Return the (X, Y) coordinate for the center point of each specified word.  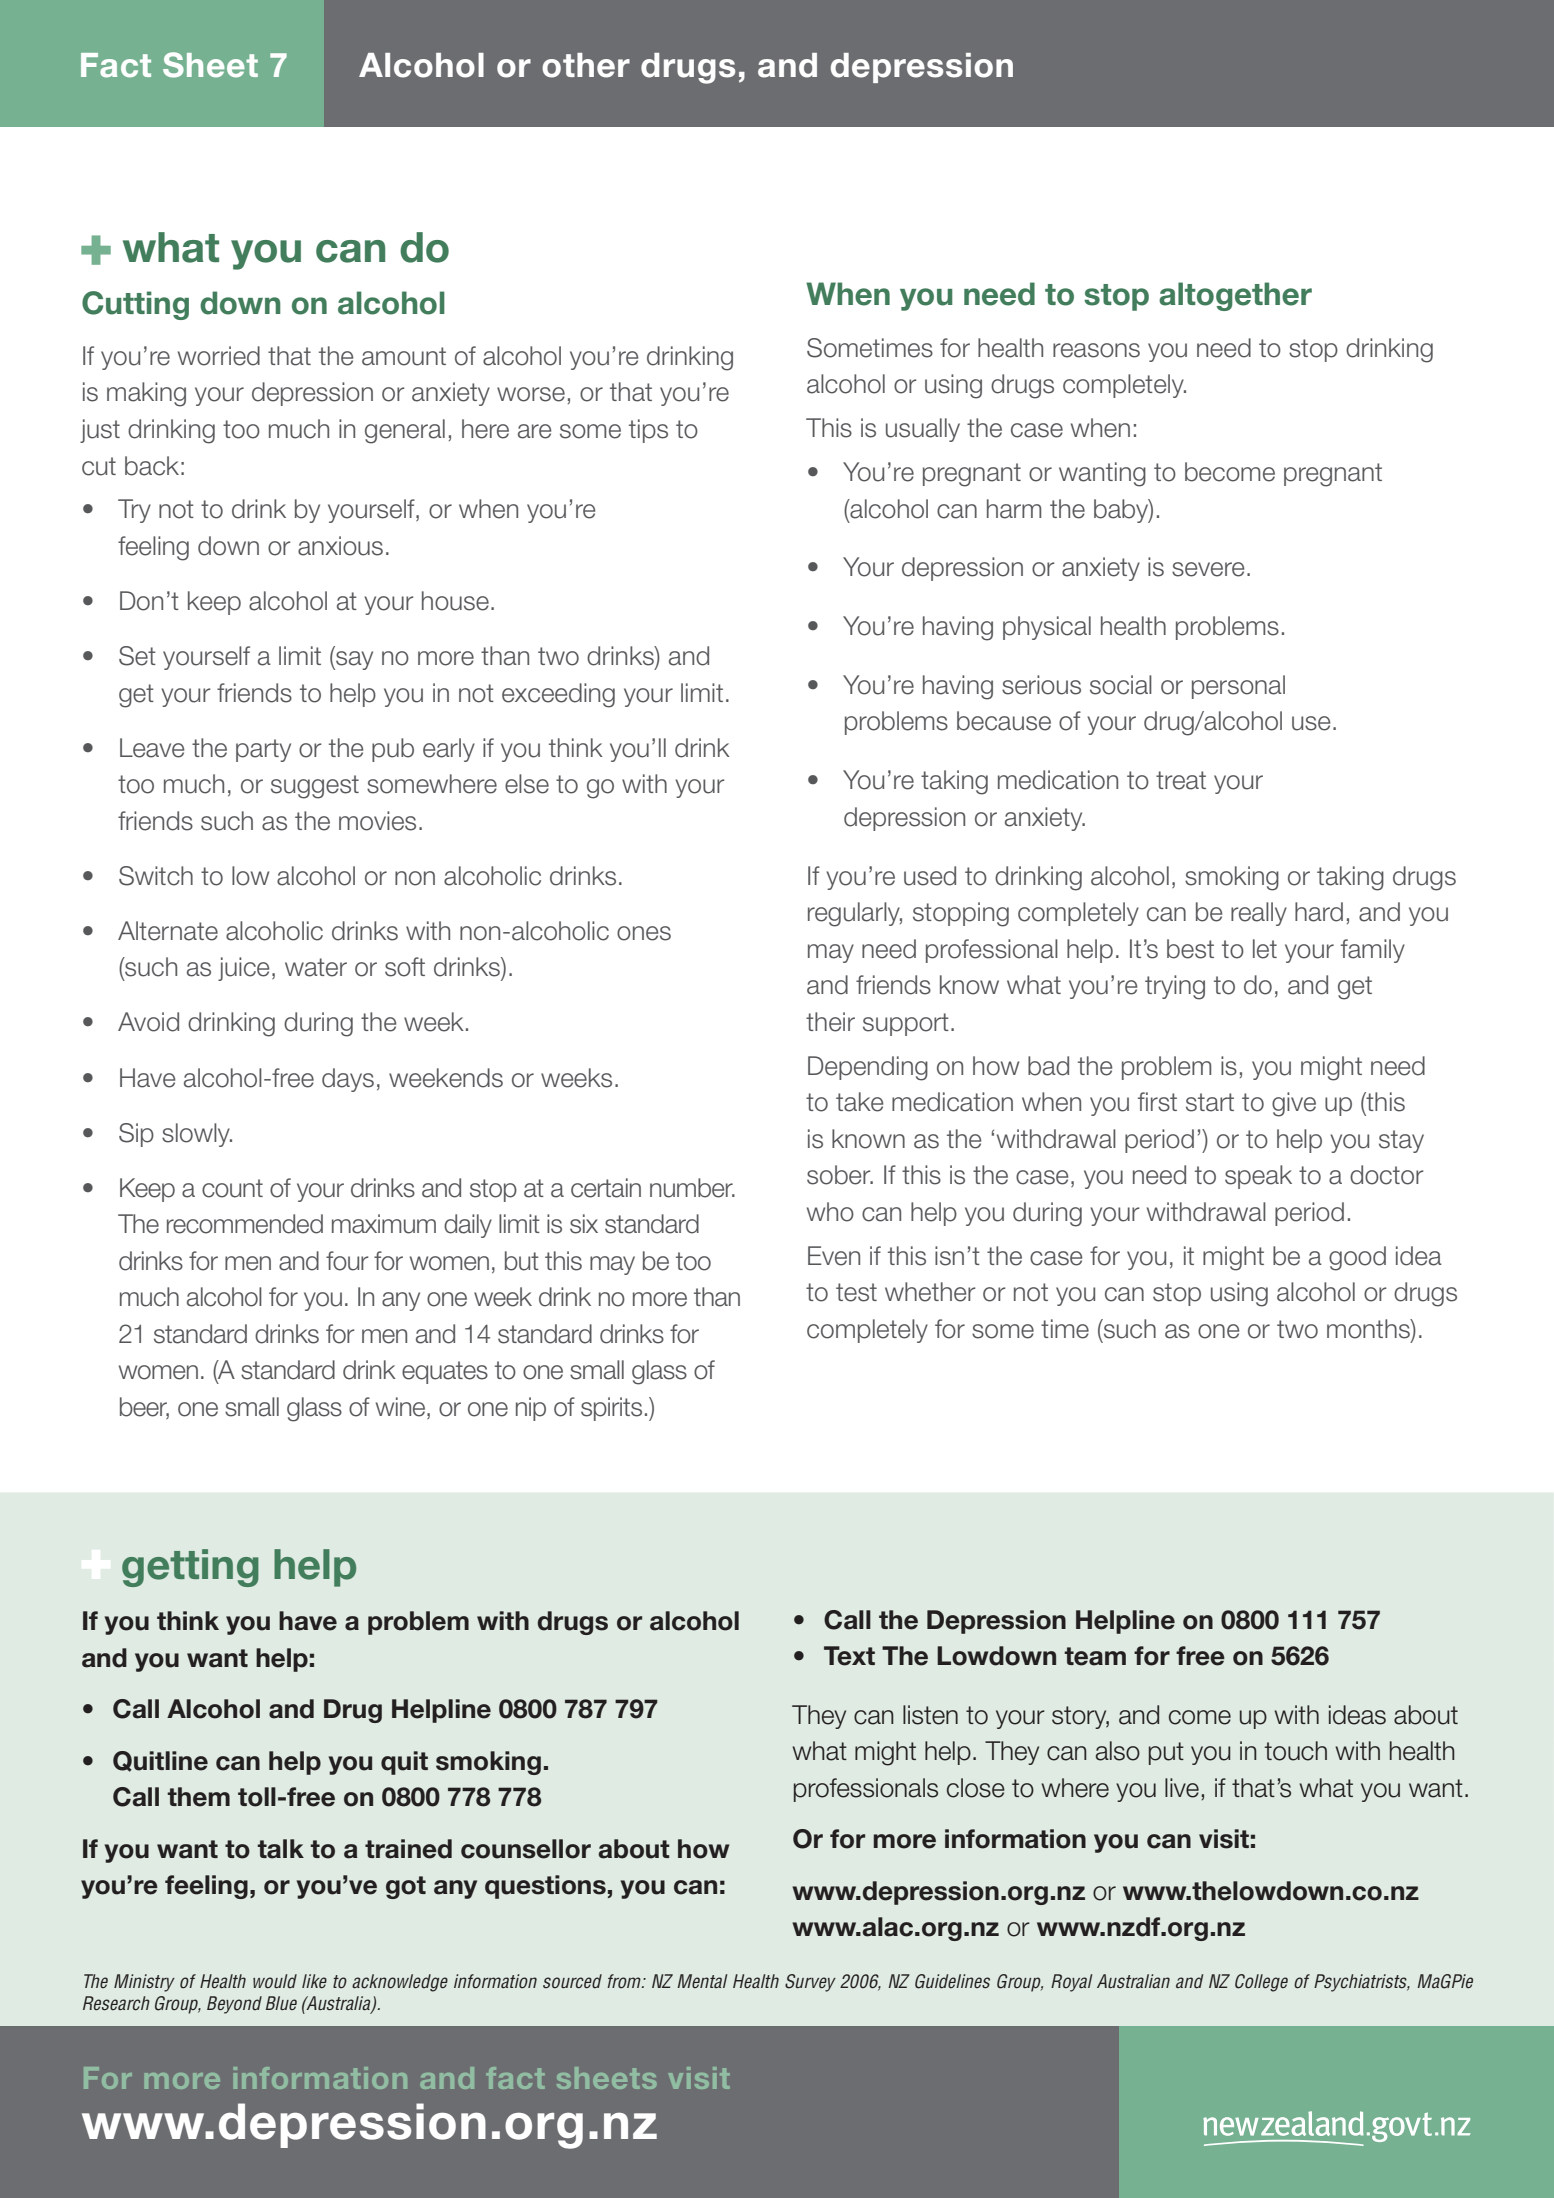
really (1259, 914)
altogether (1235, 296)
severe (1208, 569)
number (692, 1188)
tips (648, 431)
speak (1258, 1177)
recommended (245, 1224)
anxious (340, 546)
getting (190, 1568)
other (586, 65)
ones (644, 933)
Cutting (135, 305)
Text (849, 1656)
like (314, 1981)
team (1095, 1656)
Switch (156, 876)
